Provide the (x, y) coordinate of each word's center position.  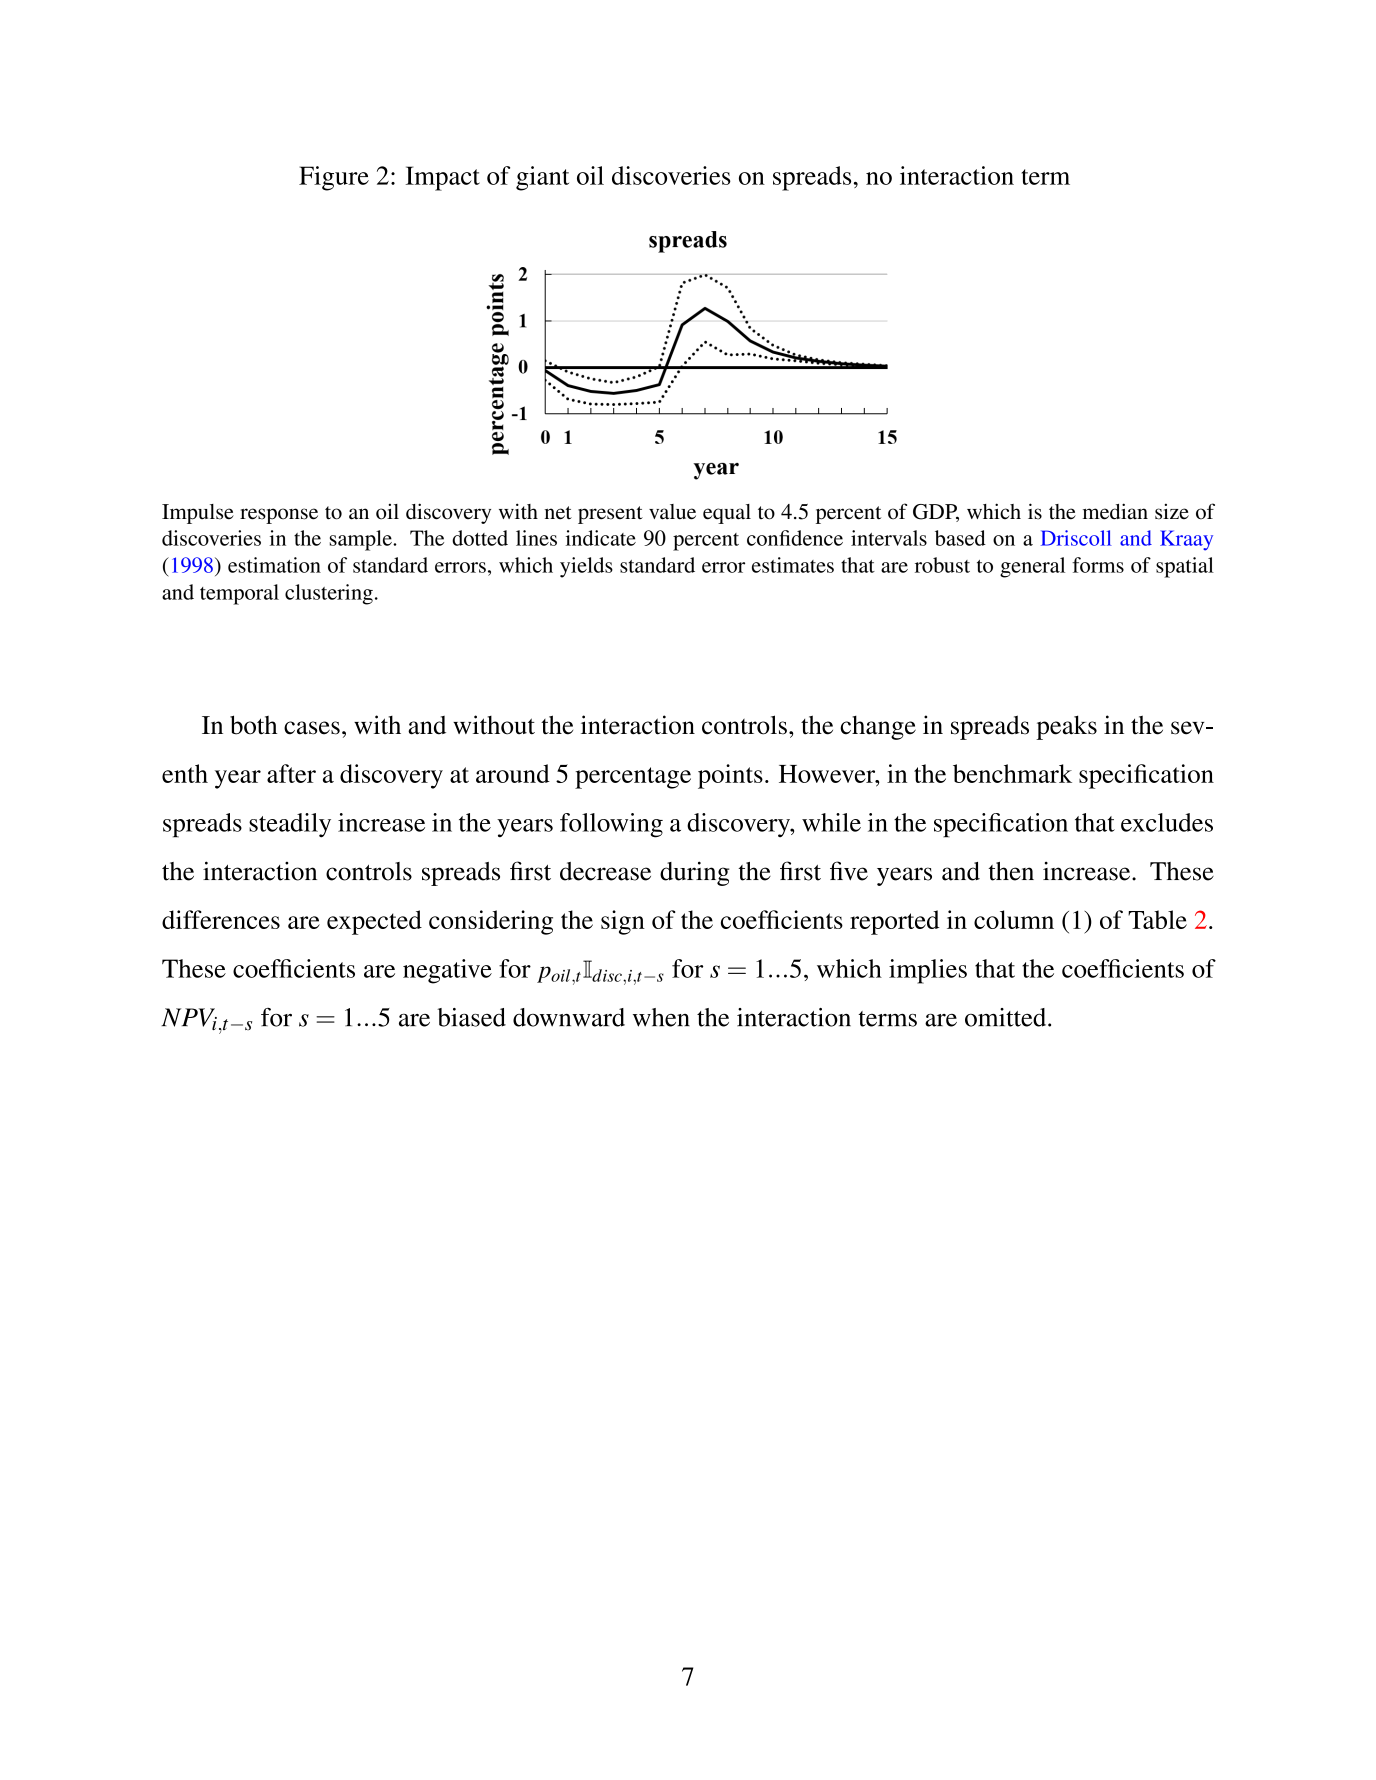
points (730, 776)
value (672, 512)
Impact (443, 178)
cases (312, 728)
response (279, 516)
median (1115, 511)
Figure (334, 178)
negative (447, 971)
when (661, 1017)
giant (542, 178)
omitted (1007, 1017)
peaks (1066, 727)
